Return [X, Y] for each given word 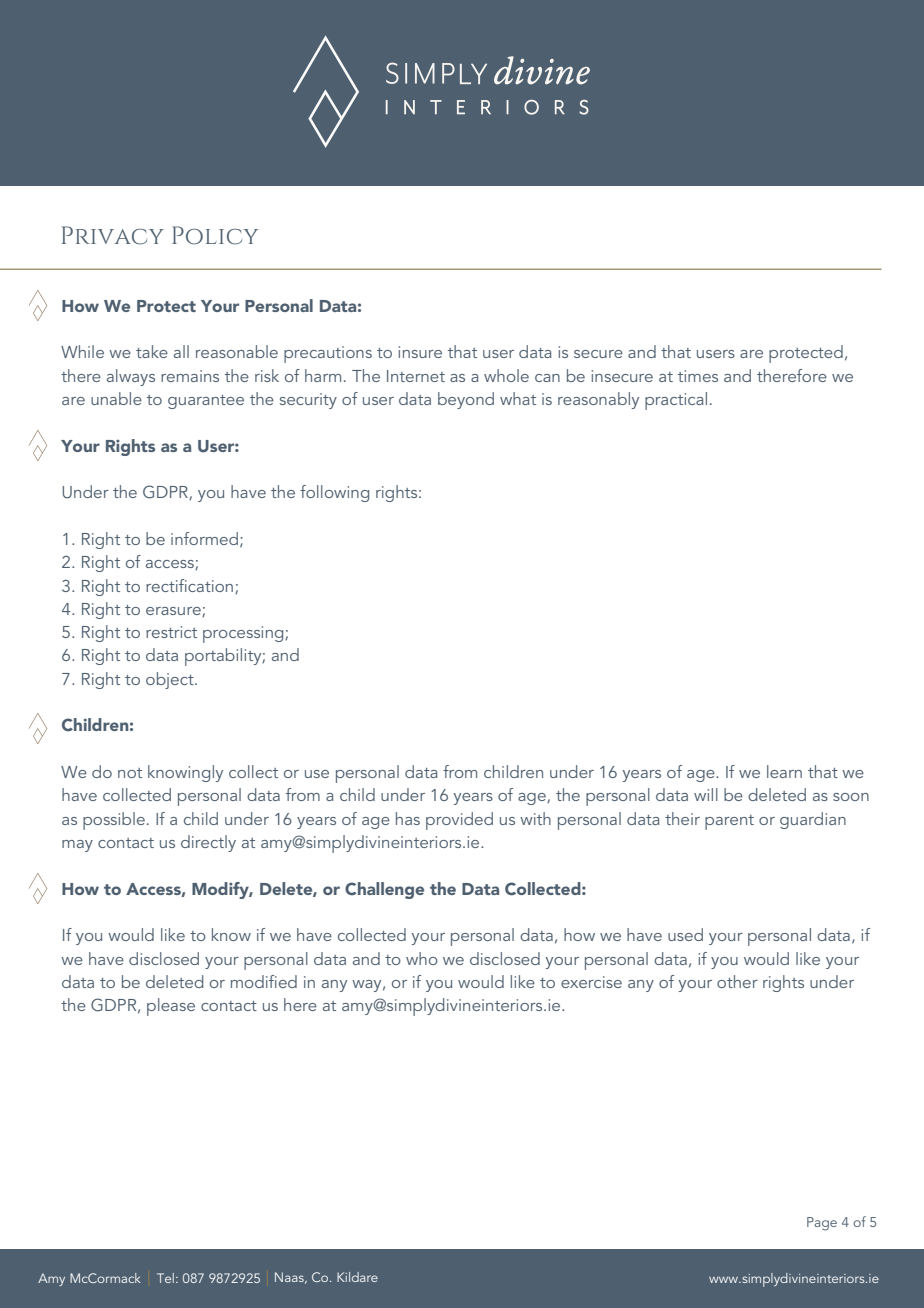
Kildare [357, 1277]
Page [822, 1224]
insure [420, 352]
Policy [215, 235]
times [698, 376]
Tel [165, 1278]
